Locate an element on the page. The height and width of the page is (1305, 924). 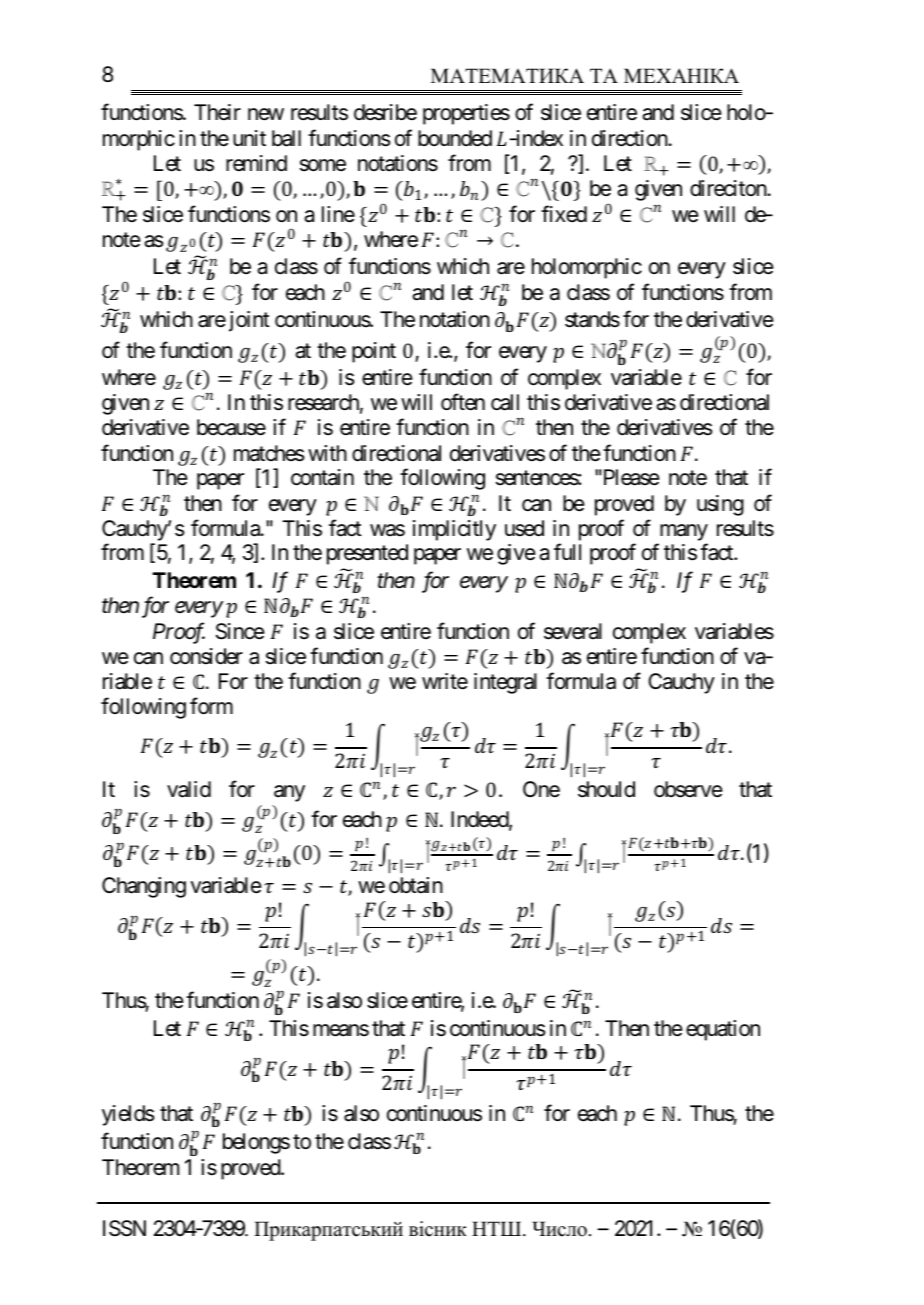
fixed is located at coordinates (564, 214).
